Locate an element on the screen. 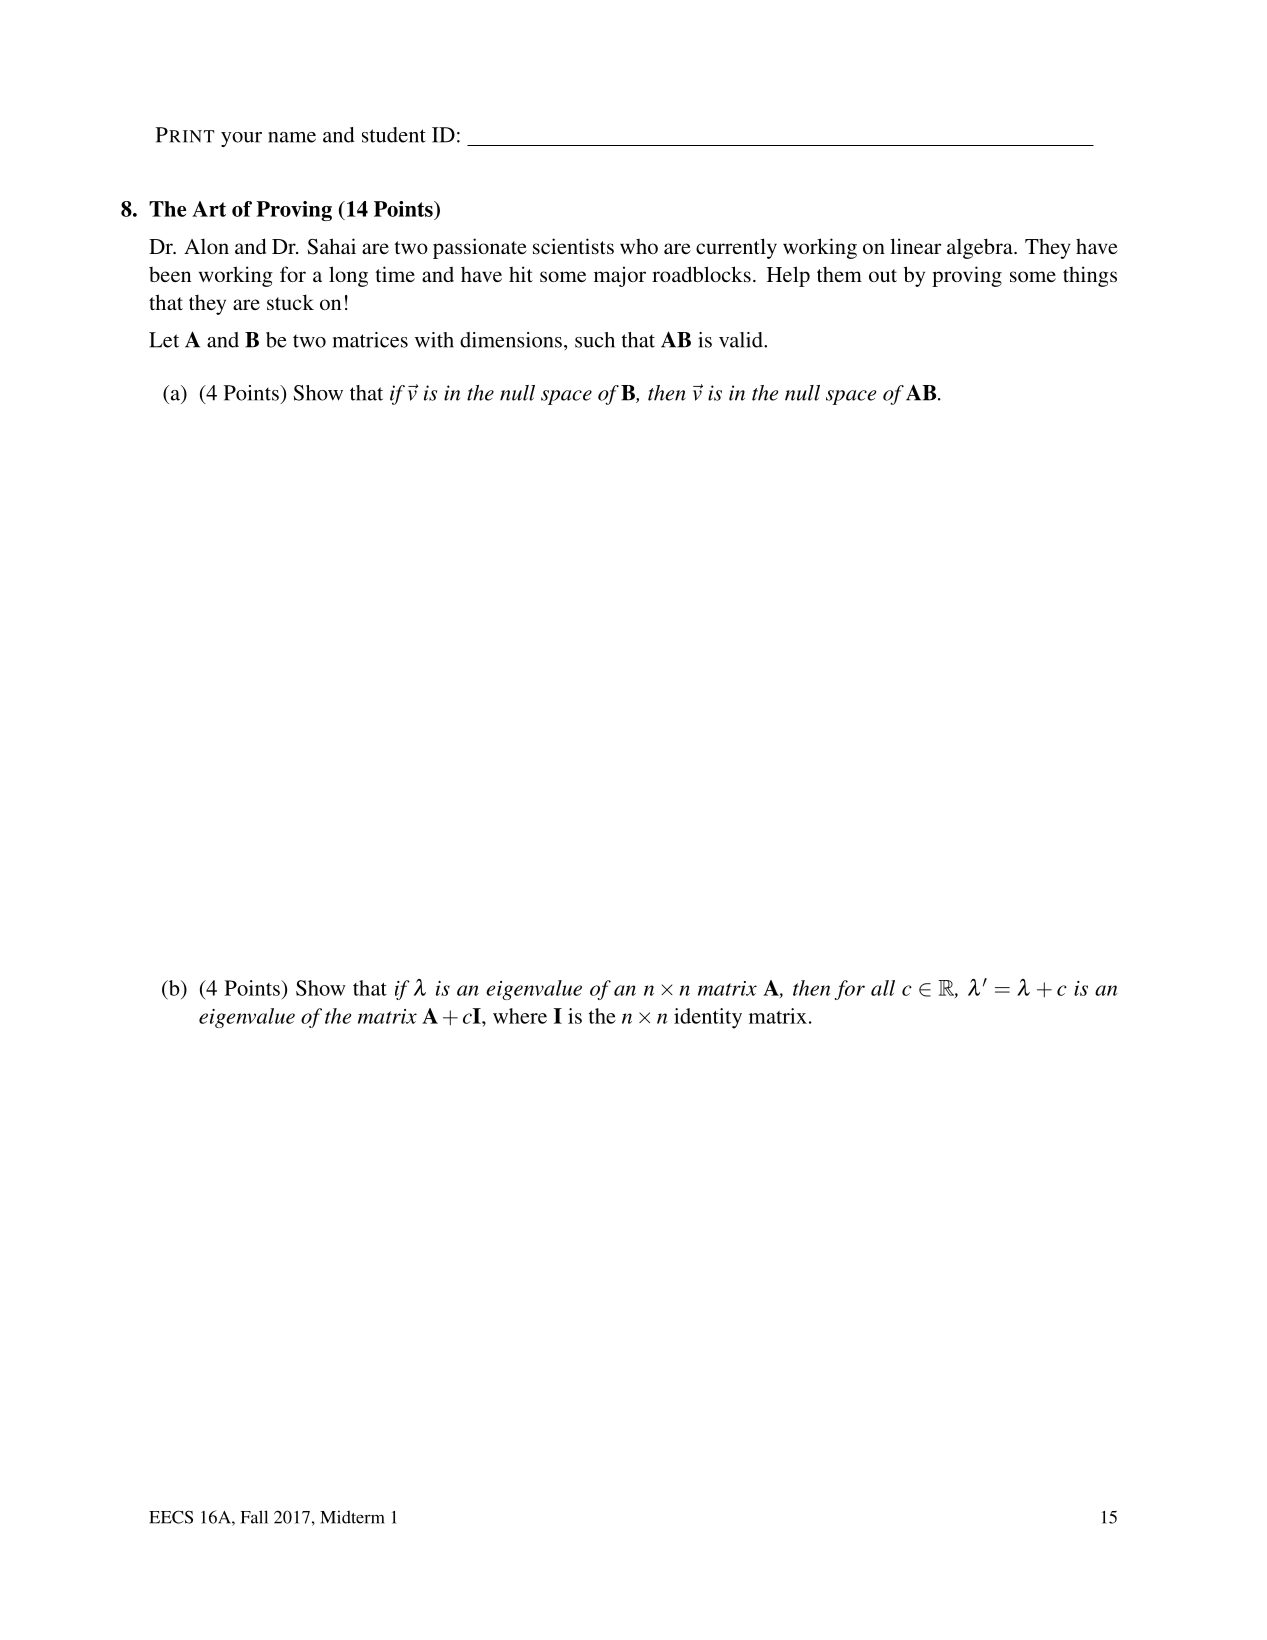  Midterm is located at coordinates (352, 1517).
